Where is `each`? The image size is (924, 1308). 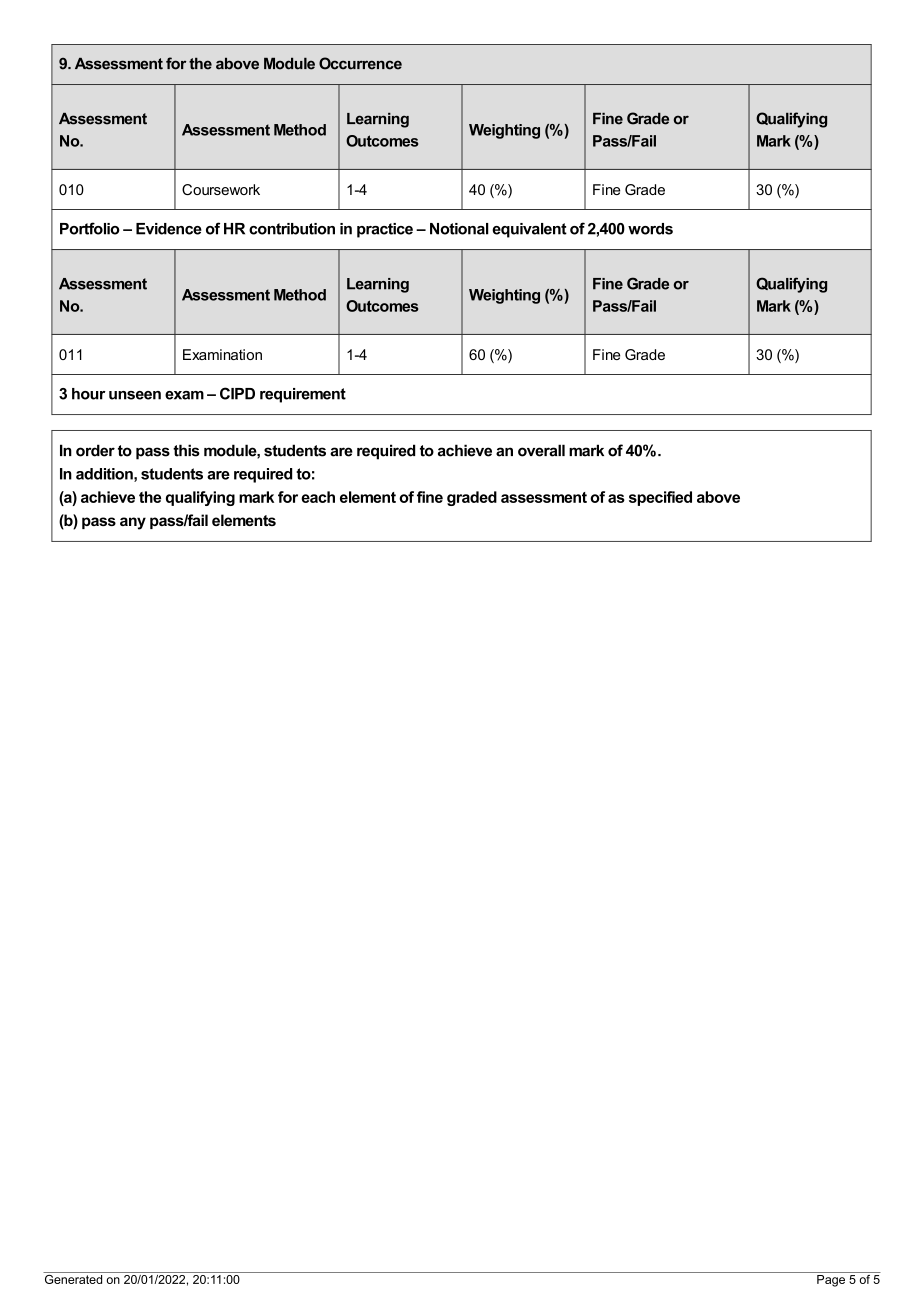 each is located at coordinates (318, 497).
